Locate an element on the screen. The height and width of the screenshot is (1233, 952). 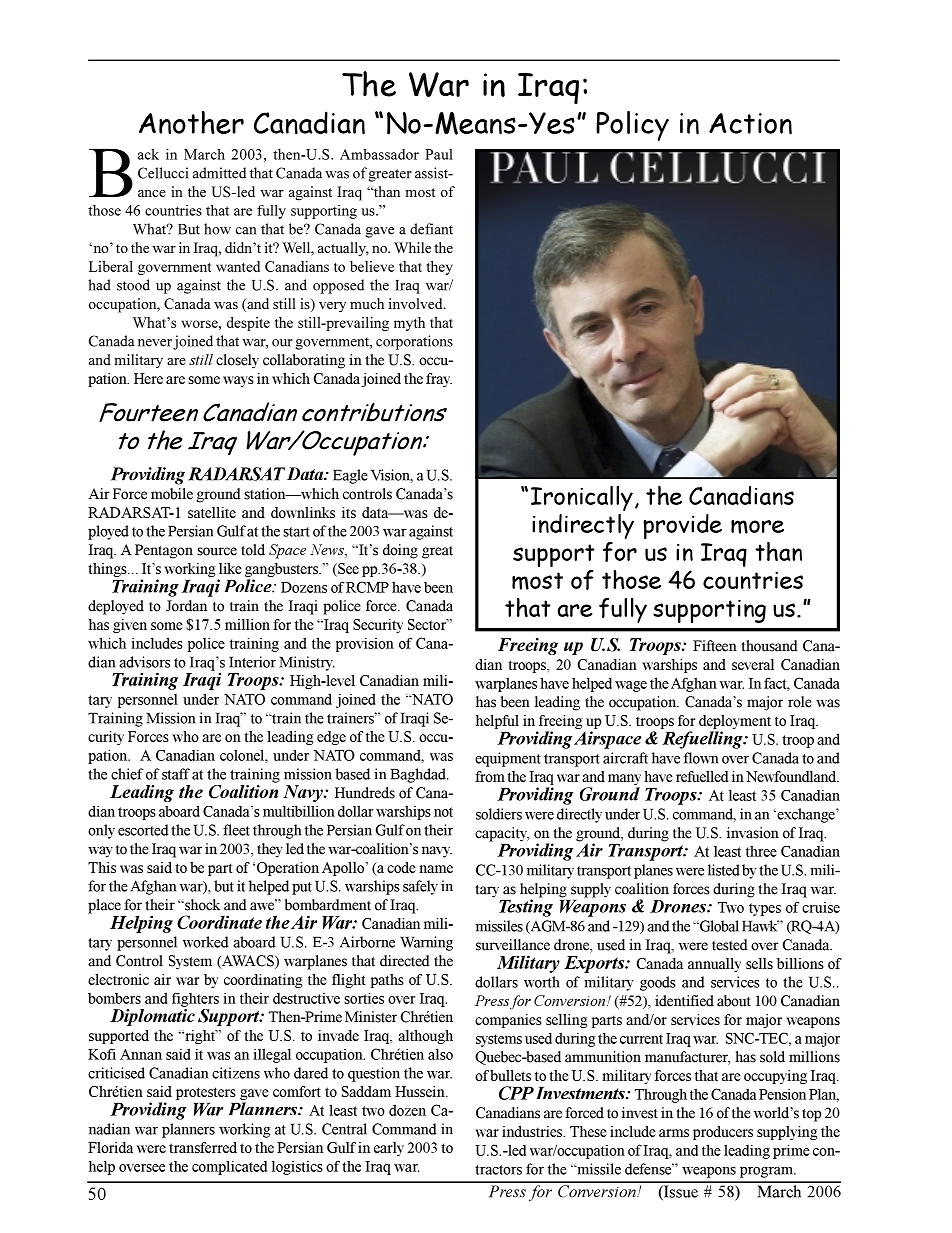
transferred is located at coordinates (203, 1147).
